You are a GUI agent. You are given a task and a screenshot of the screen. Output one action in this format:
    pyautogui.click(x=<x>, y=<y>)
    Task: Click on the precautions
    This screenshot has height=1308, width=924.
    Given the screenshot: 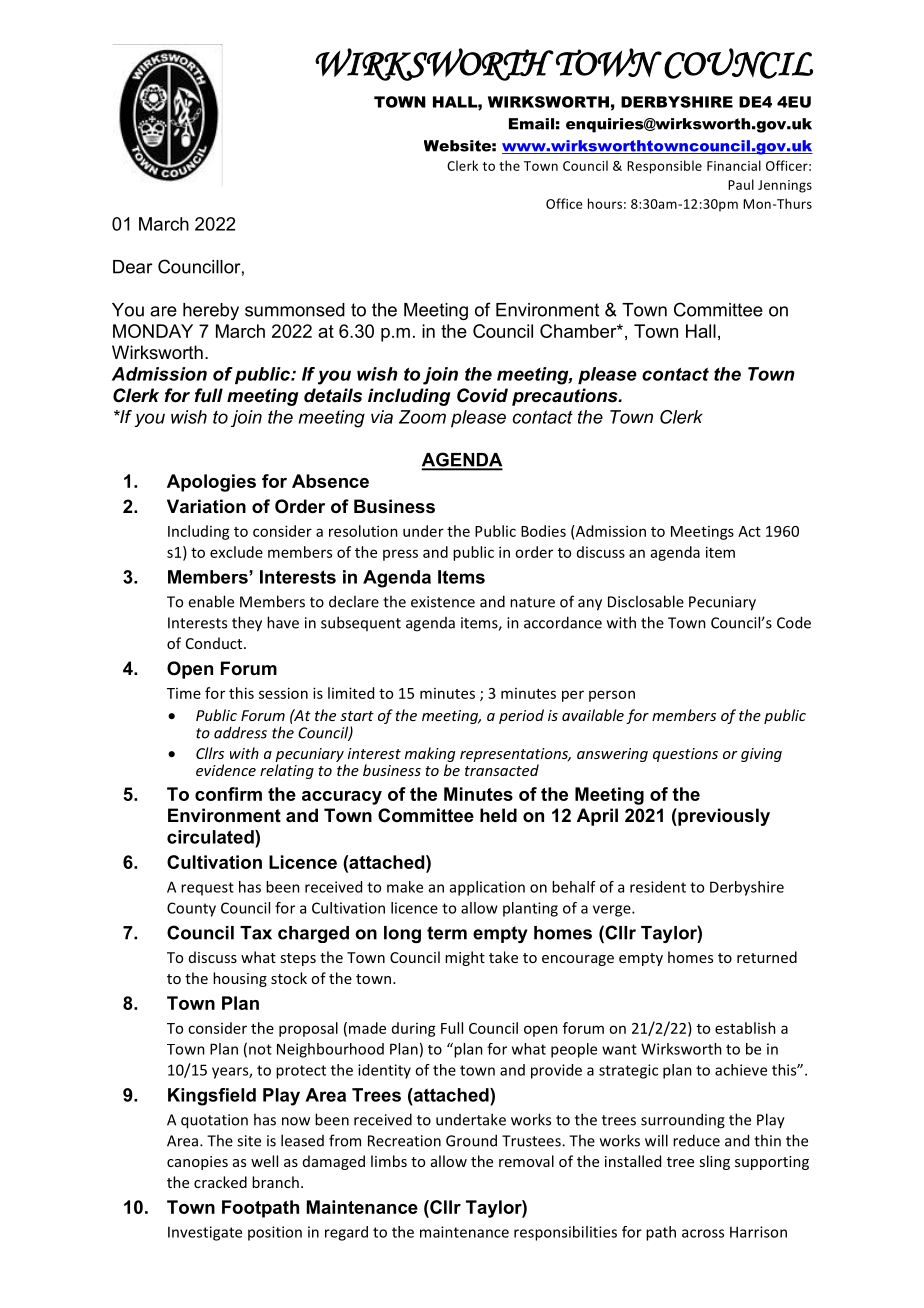 What is the action you would take?
    pyautogui.click(x=566, y=397)
